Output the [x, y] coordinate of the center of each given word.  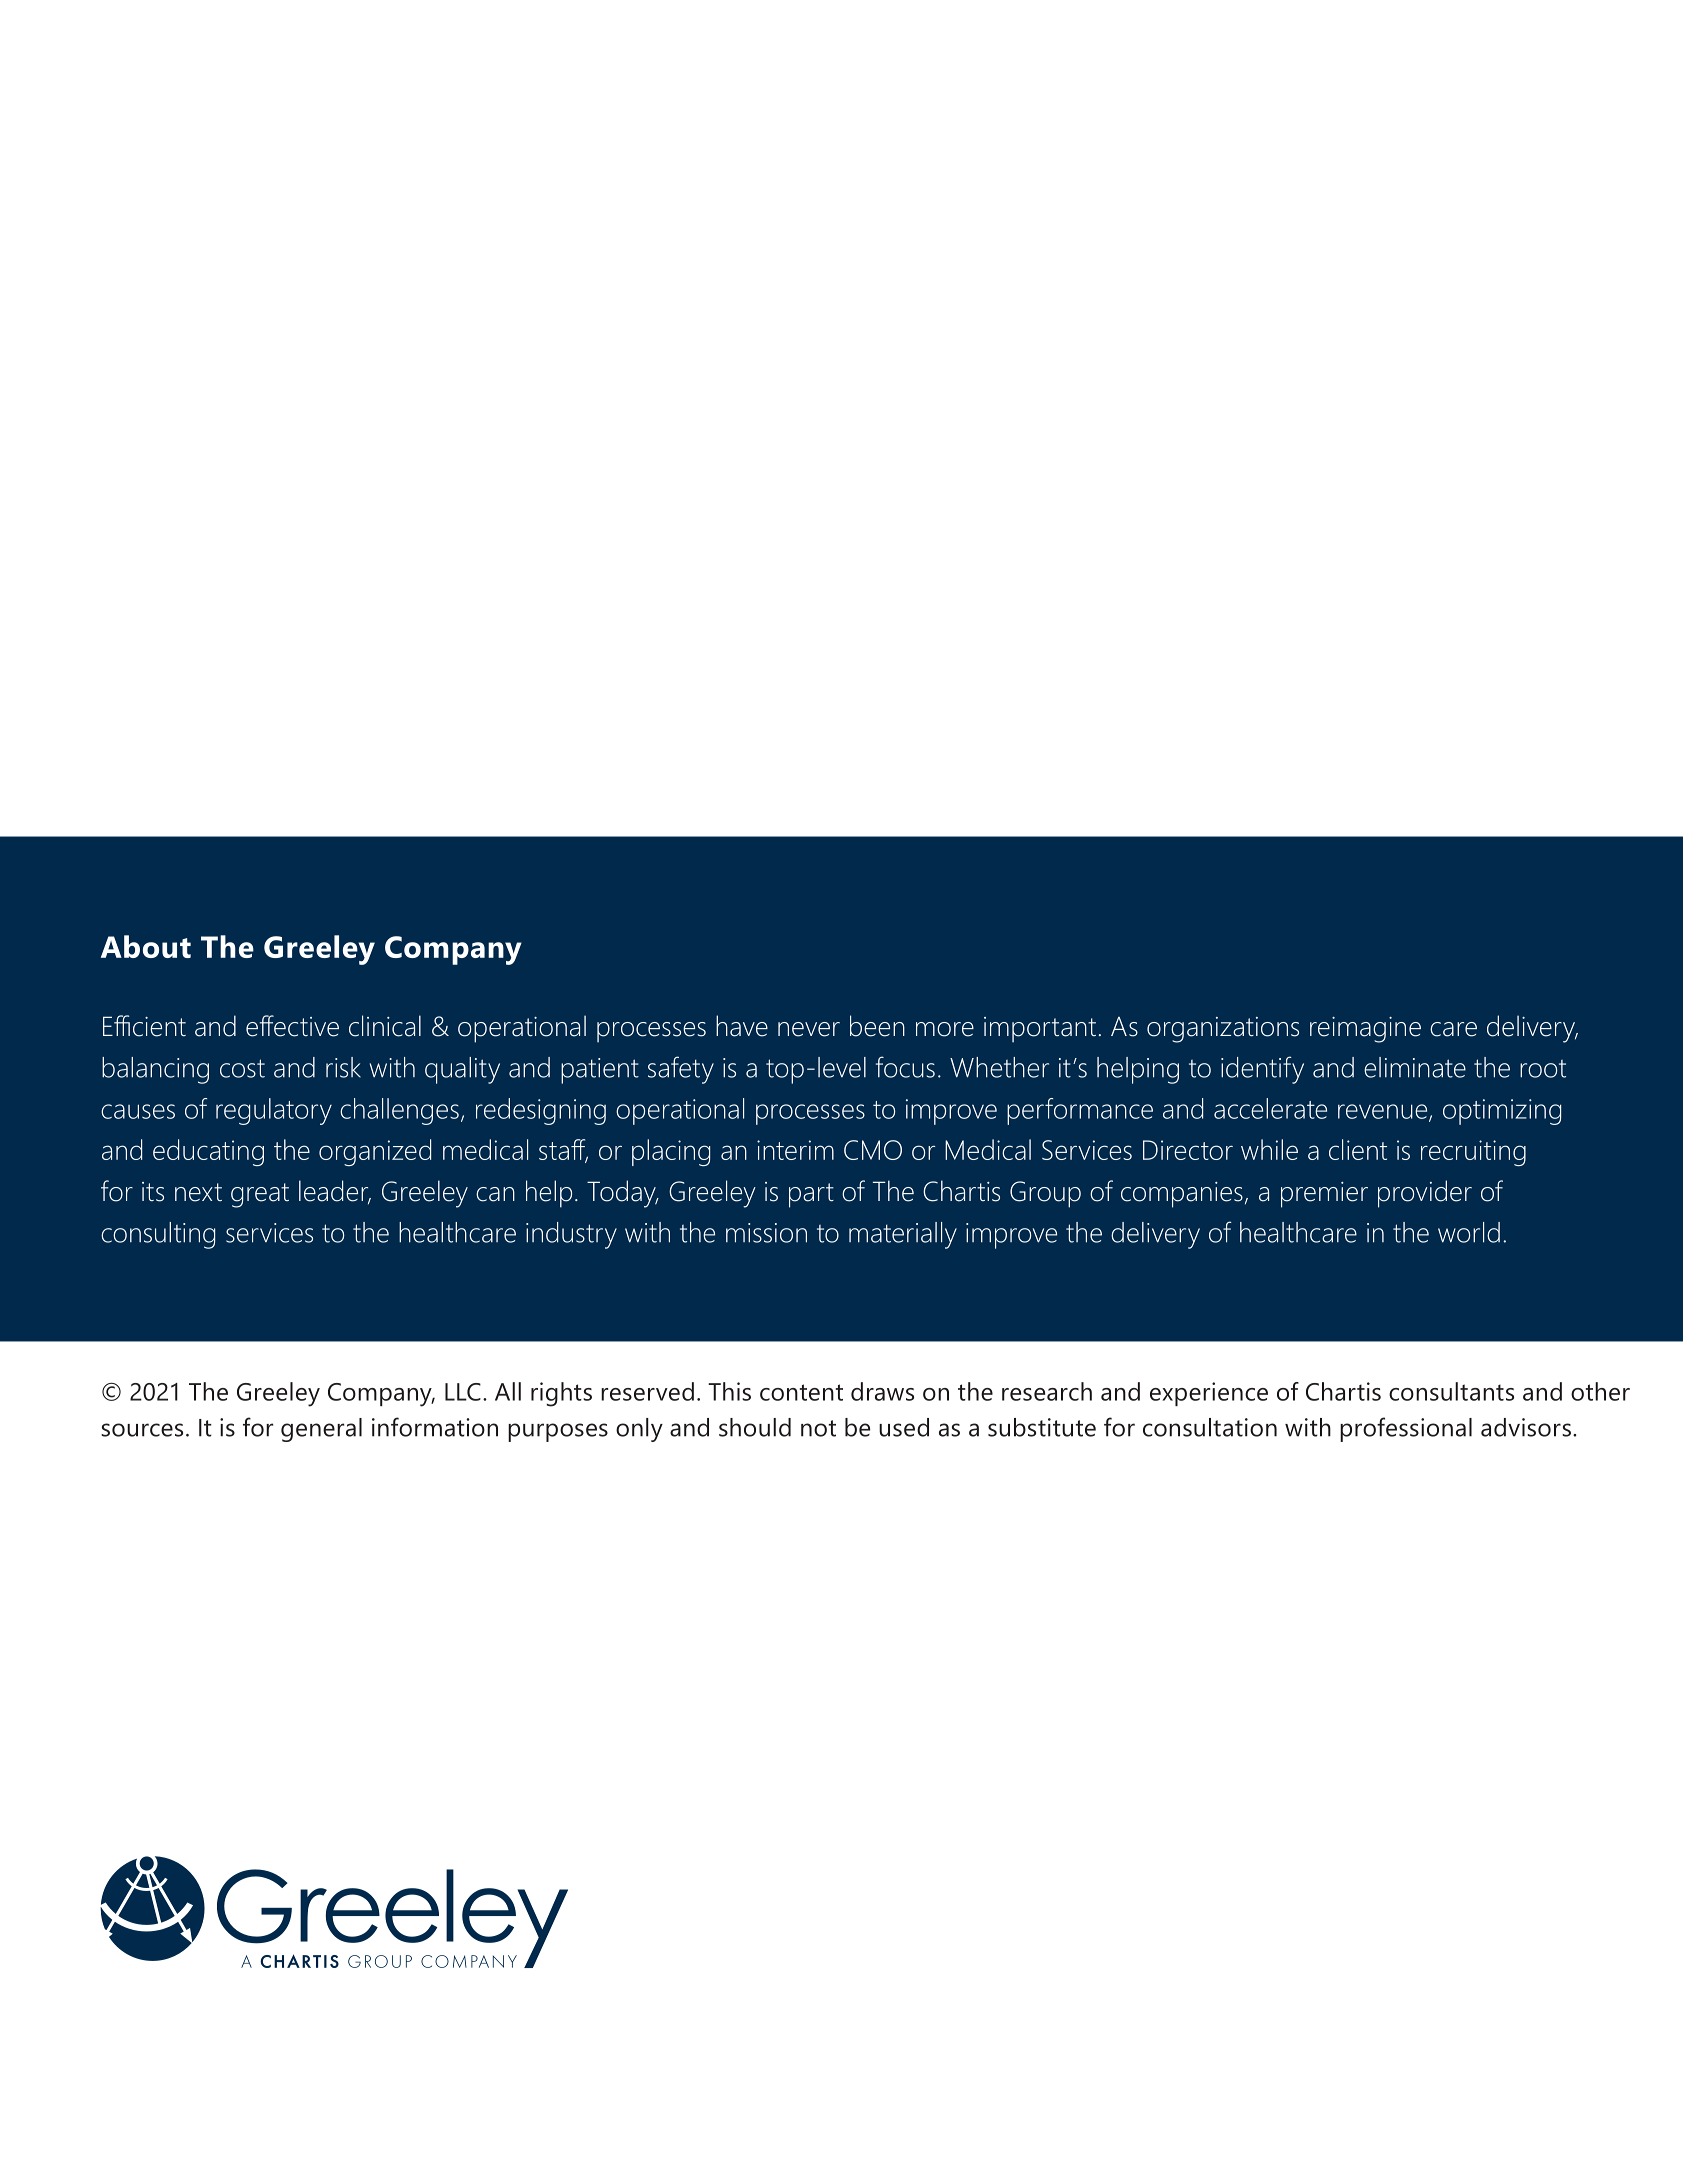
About [146, 946]
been [877, 1026]
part [811, 1195]
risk [343, 1067]
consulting [158, 1235]
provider [1425, 1194]
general [321, 1430]
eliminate [1415, 1067]
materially [903, 1235]
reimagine [1365, 1030]
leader [335, 1192]
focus [905, 1067]
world [1469, 1232]
